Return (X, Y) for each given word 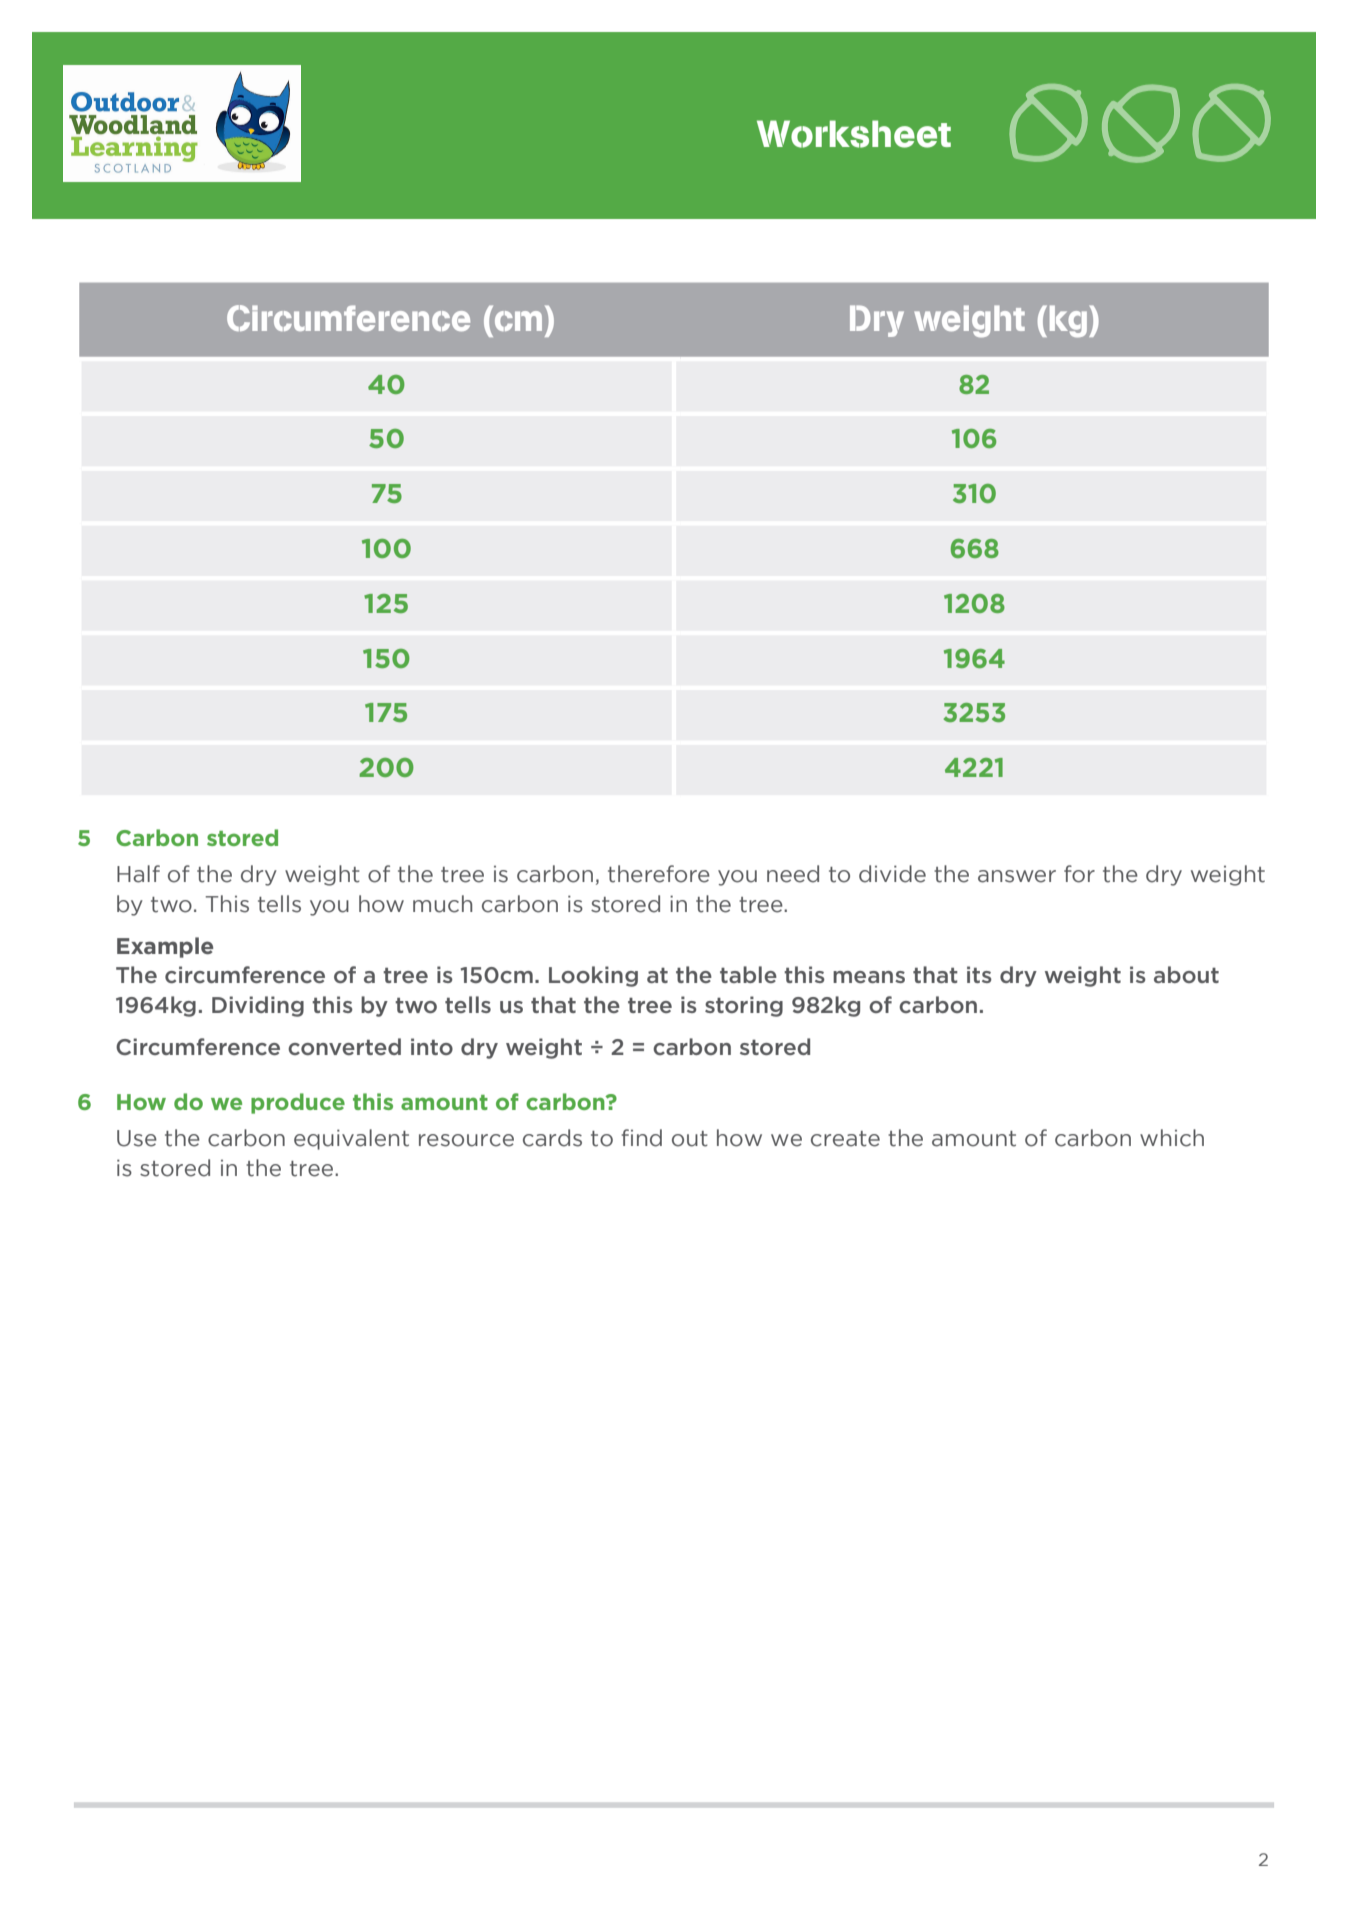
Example (165, 947)
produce (298, 1103)
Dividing (258, 1006)
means (869, 977)
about (1186, 974)
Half (138, 874)
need (793, 874)
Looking (593, 976)
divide (892, 874)
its (979, 974)
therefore (659, 874)
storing (744, 1006)
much (442, 904)
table (748, 974)
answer (1017, 876)
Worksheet (854, 134)
